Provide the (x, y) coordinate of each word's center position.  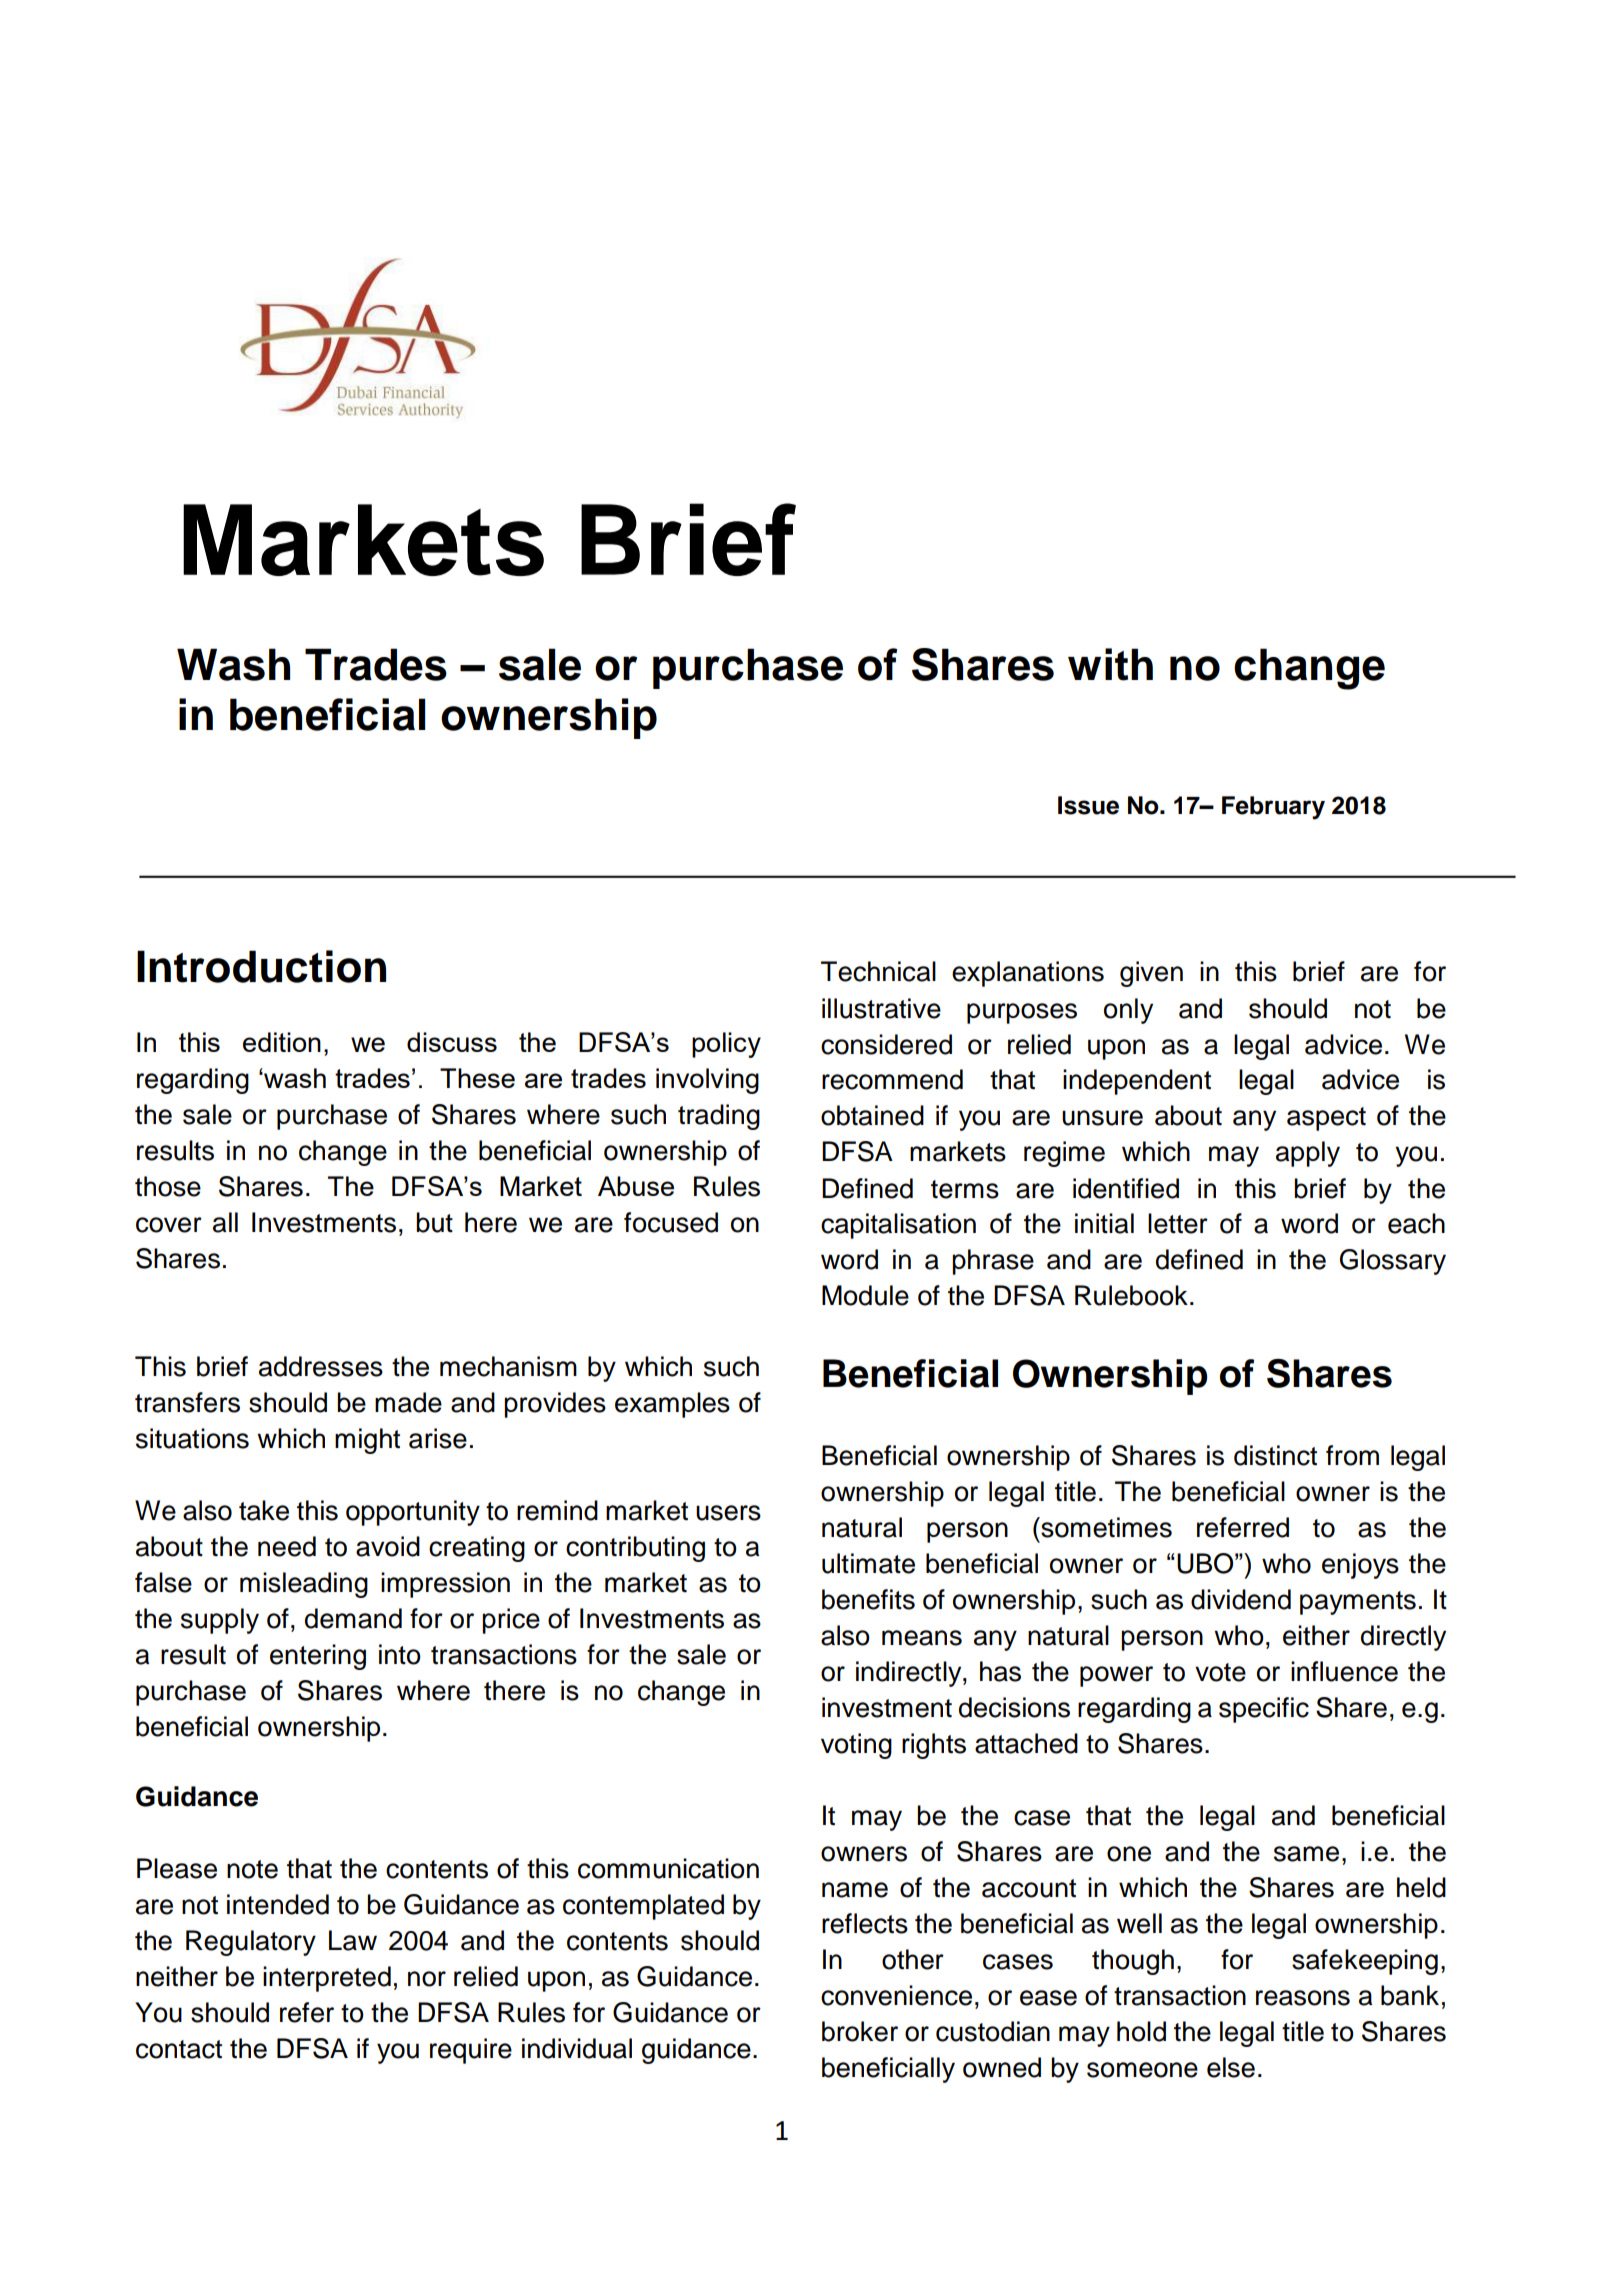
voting (856, 1746)
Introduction (261, 966)
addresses (321, 1366)
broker (860, 2031)
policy (726, 1045)
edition (282, 1042)
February (1273, 808)
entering (318, 1657)
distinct (1275, 1455)
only (1128, 1011)
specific (1264, 1710)
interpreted (327, 1979)
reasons (1303, 1998)
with (1110, 664)
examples (672, 1405)
